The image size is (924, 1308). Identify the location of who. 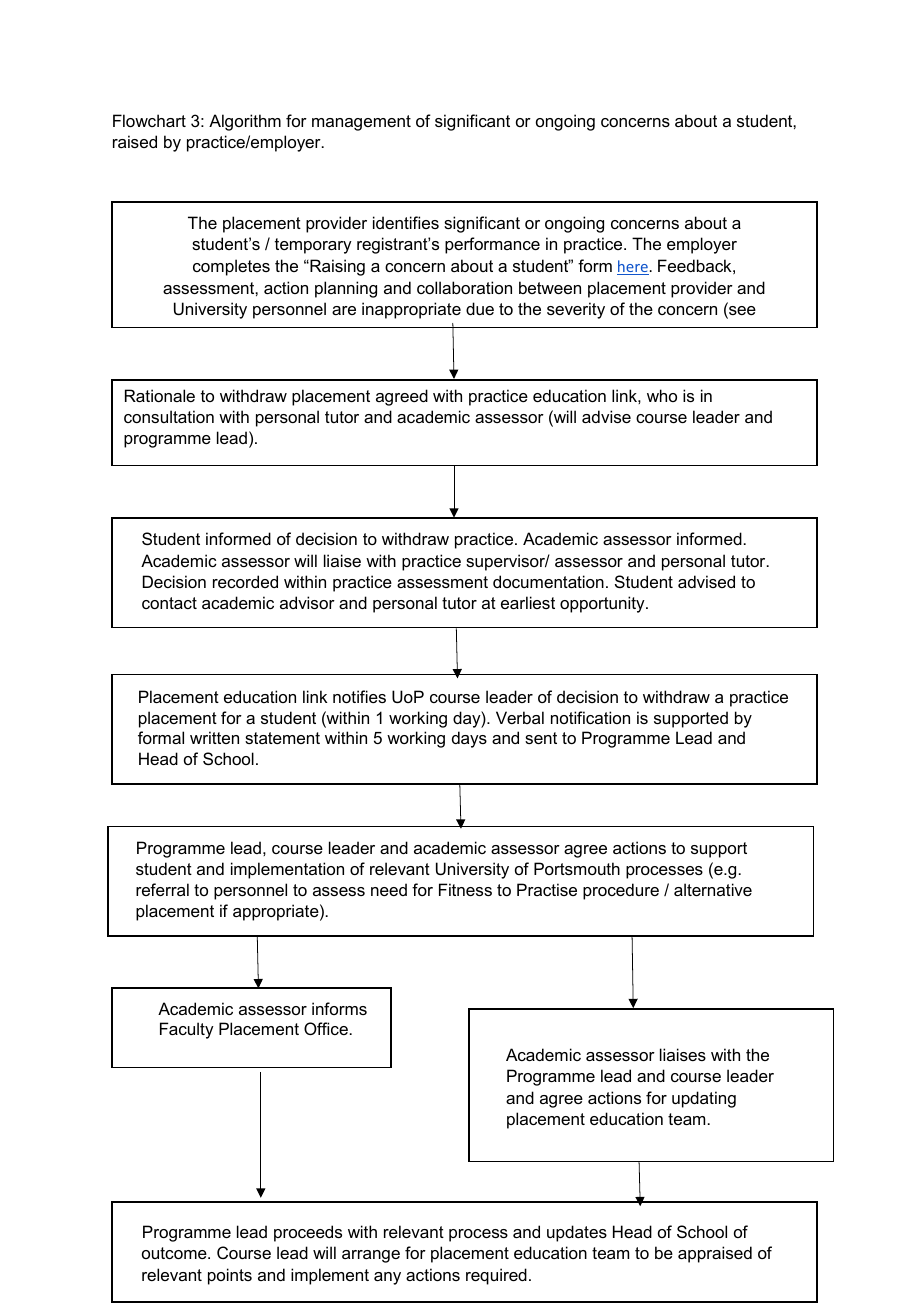
(662, 395).
